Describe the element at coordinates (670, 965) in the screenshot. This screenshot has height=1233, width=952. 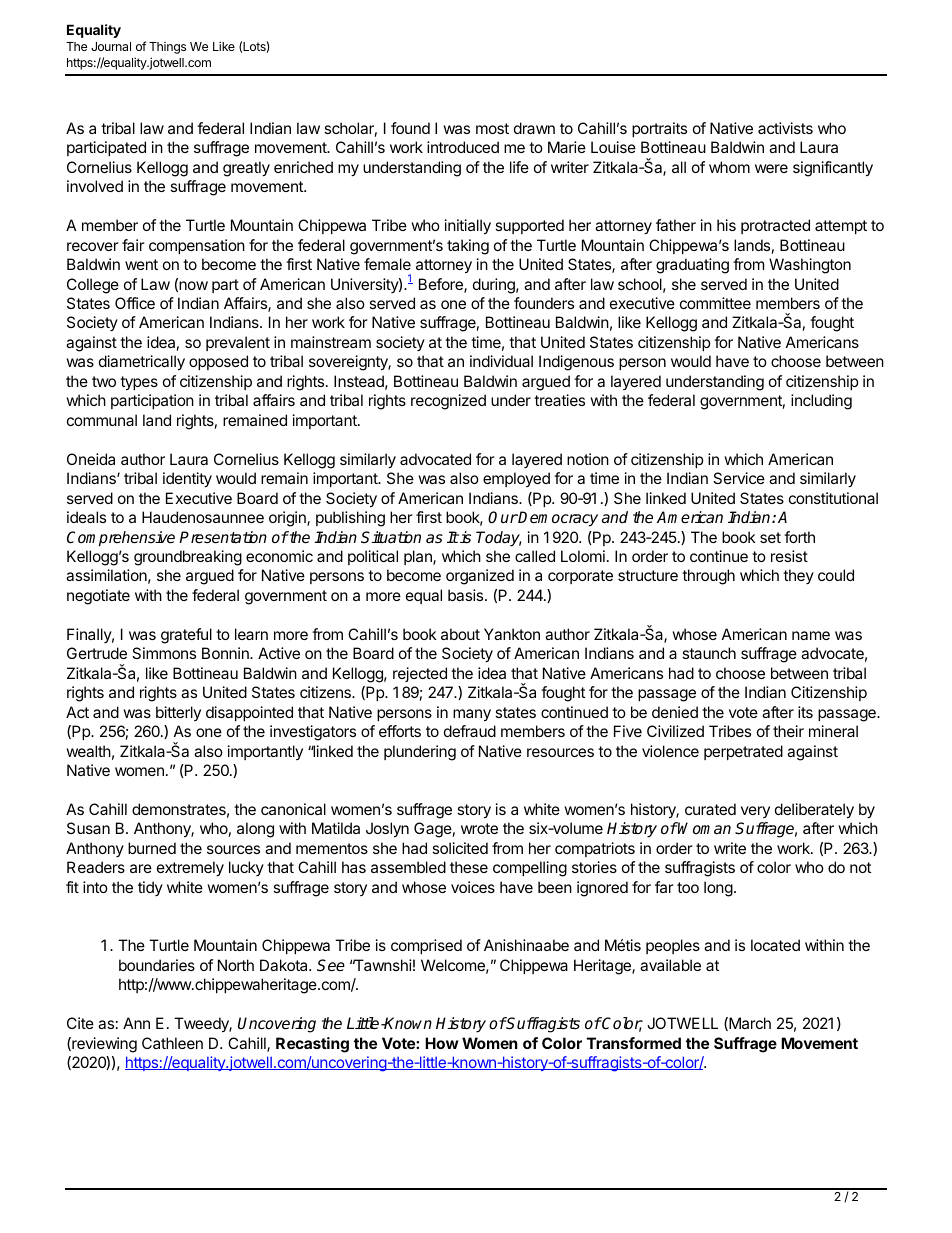
I see `available` at that location.
